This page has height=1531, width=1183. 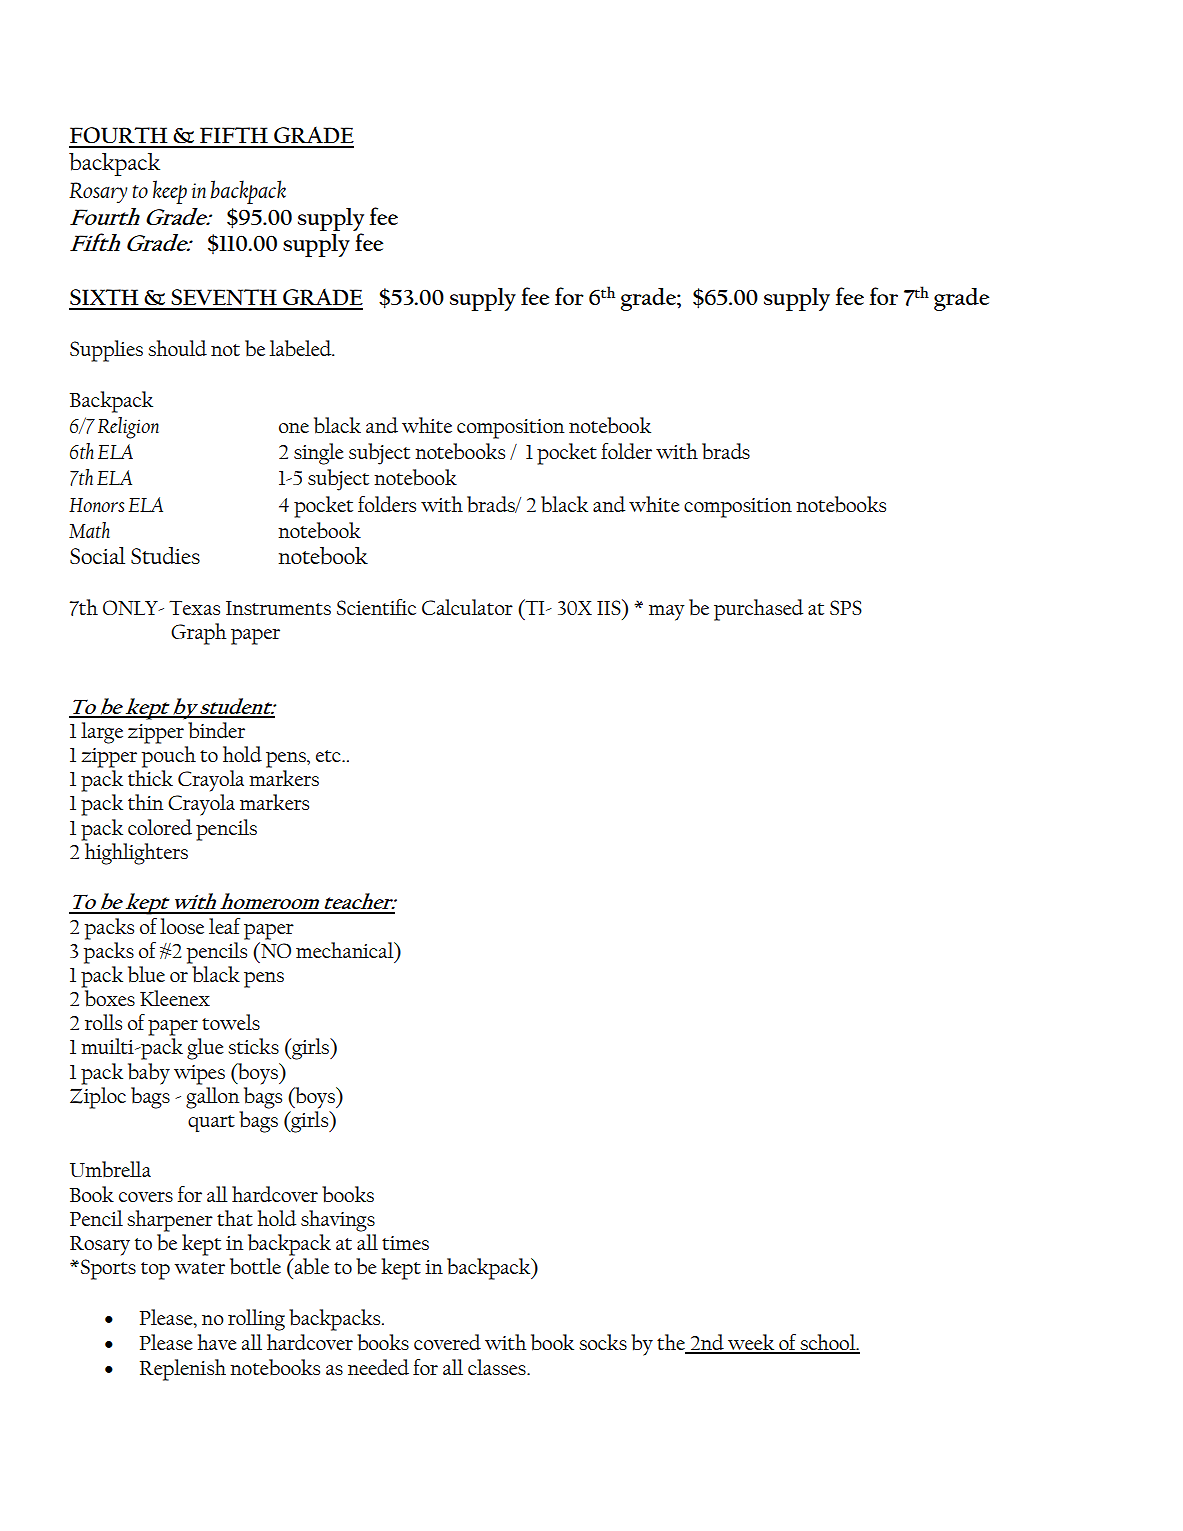 I want to click on covered, so click(x=447, y=1342).
